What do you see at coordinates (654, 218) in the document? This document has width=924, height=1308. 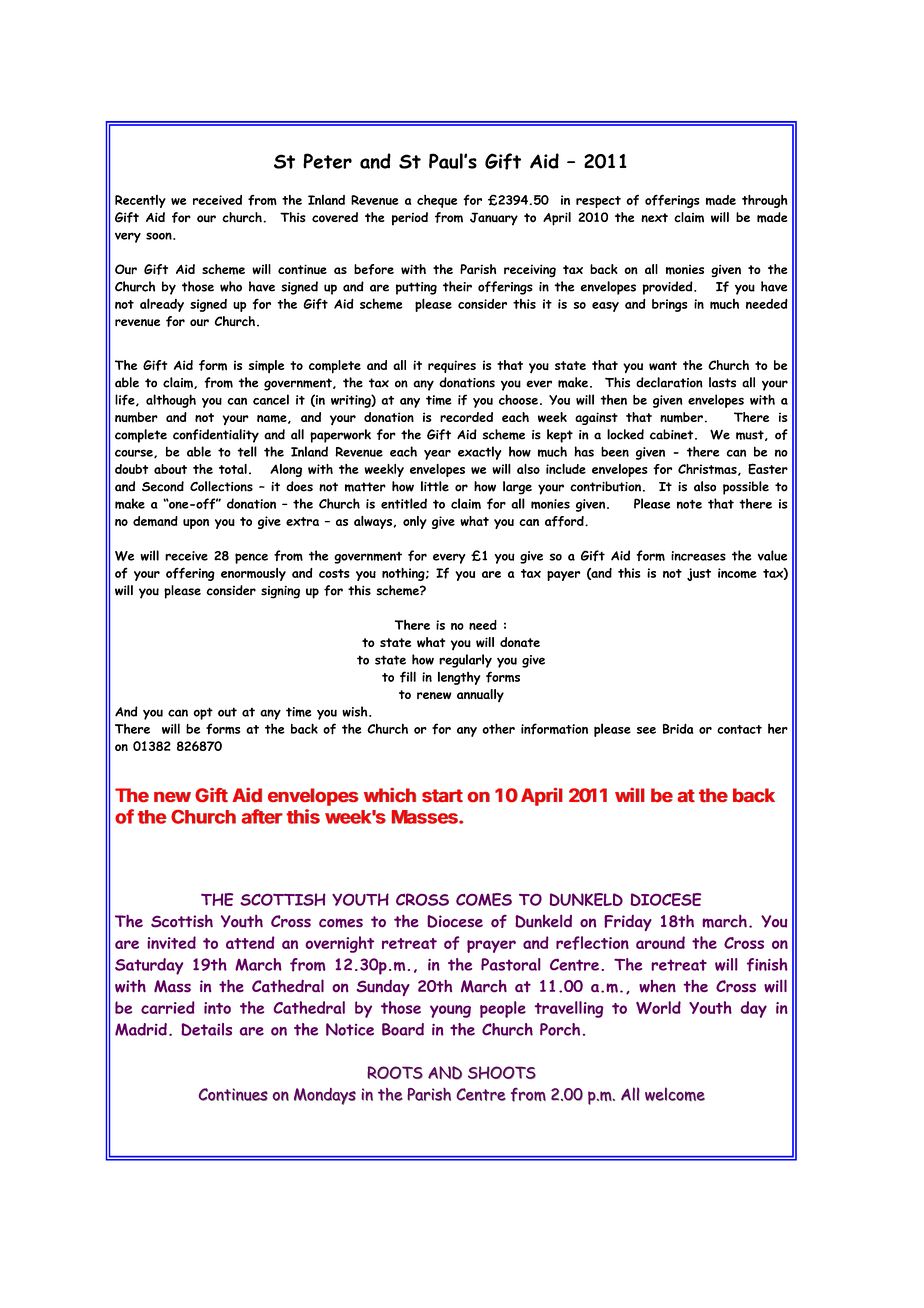 I see `next` at bounding box center [654, 218].
